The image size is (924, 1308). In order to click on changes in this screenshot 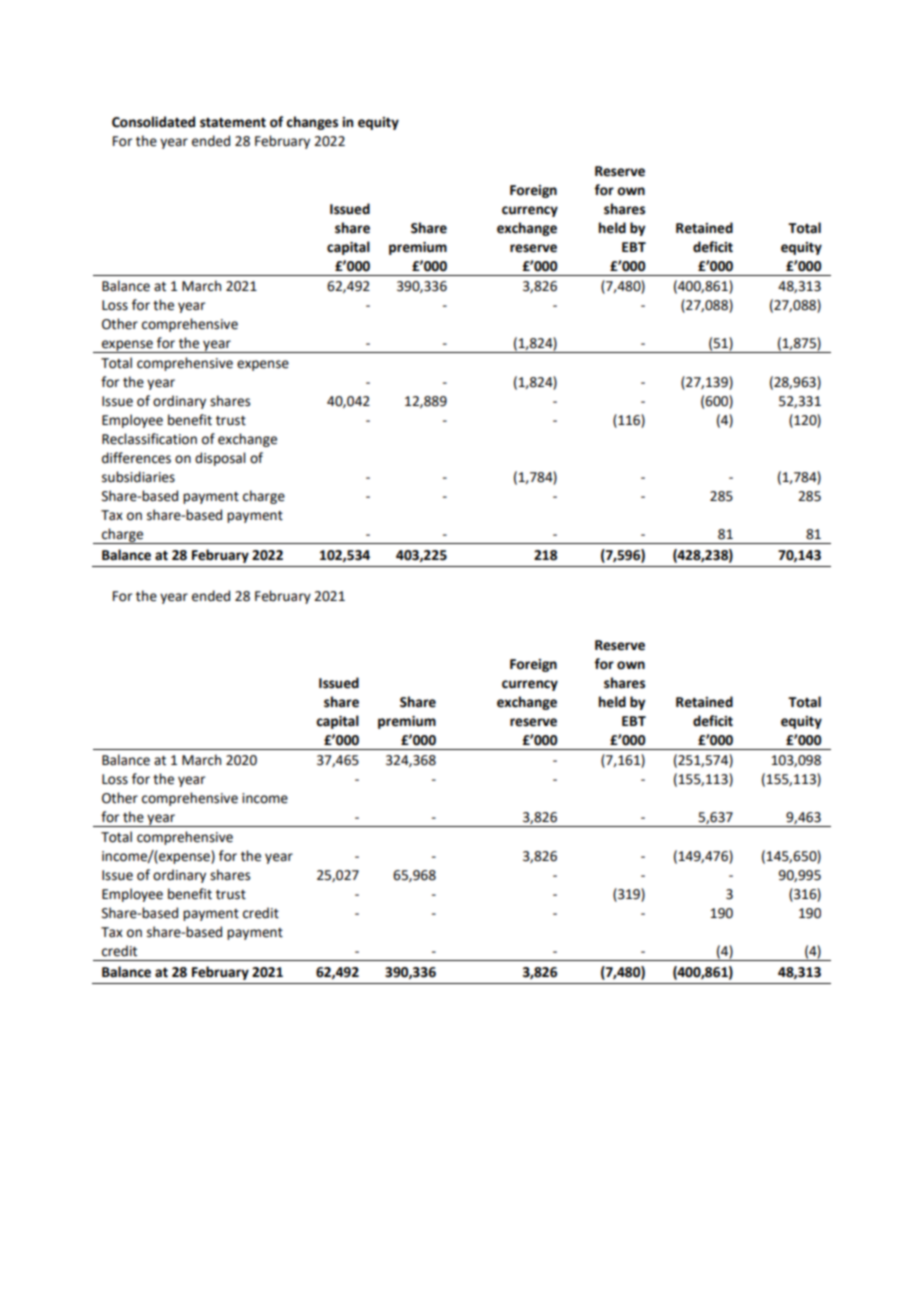, I will do `click(312, 123)`.
